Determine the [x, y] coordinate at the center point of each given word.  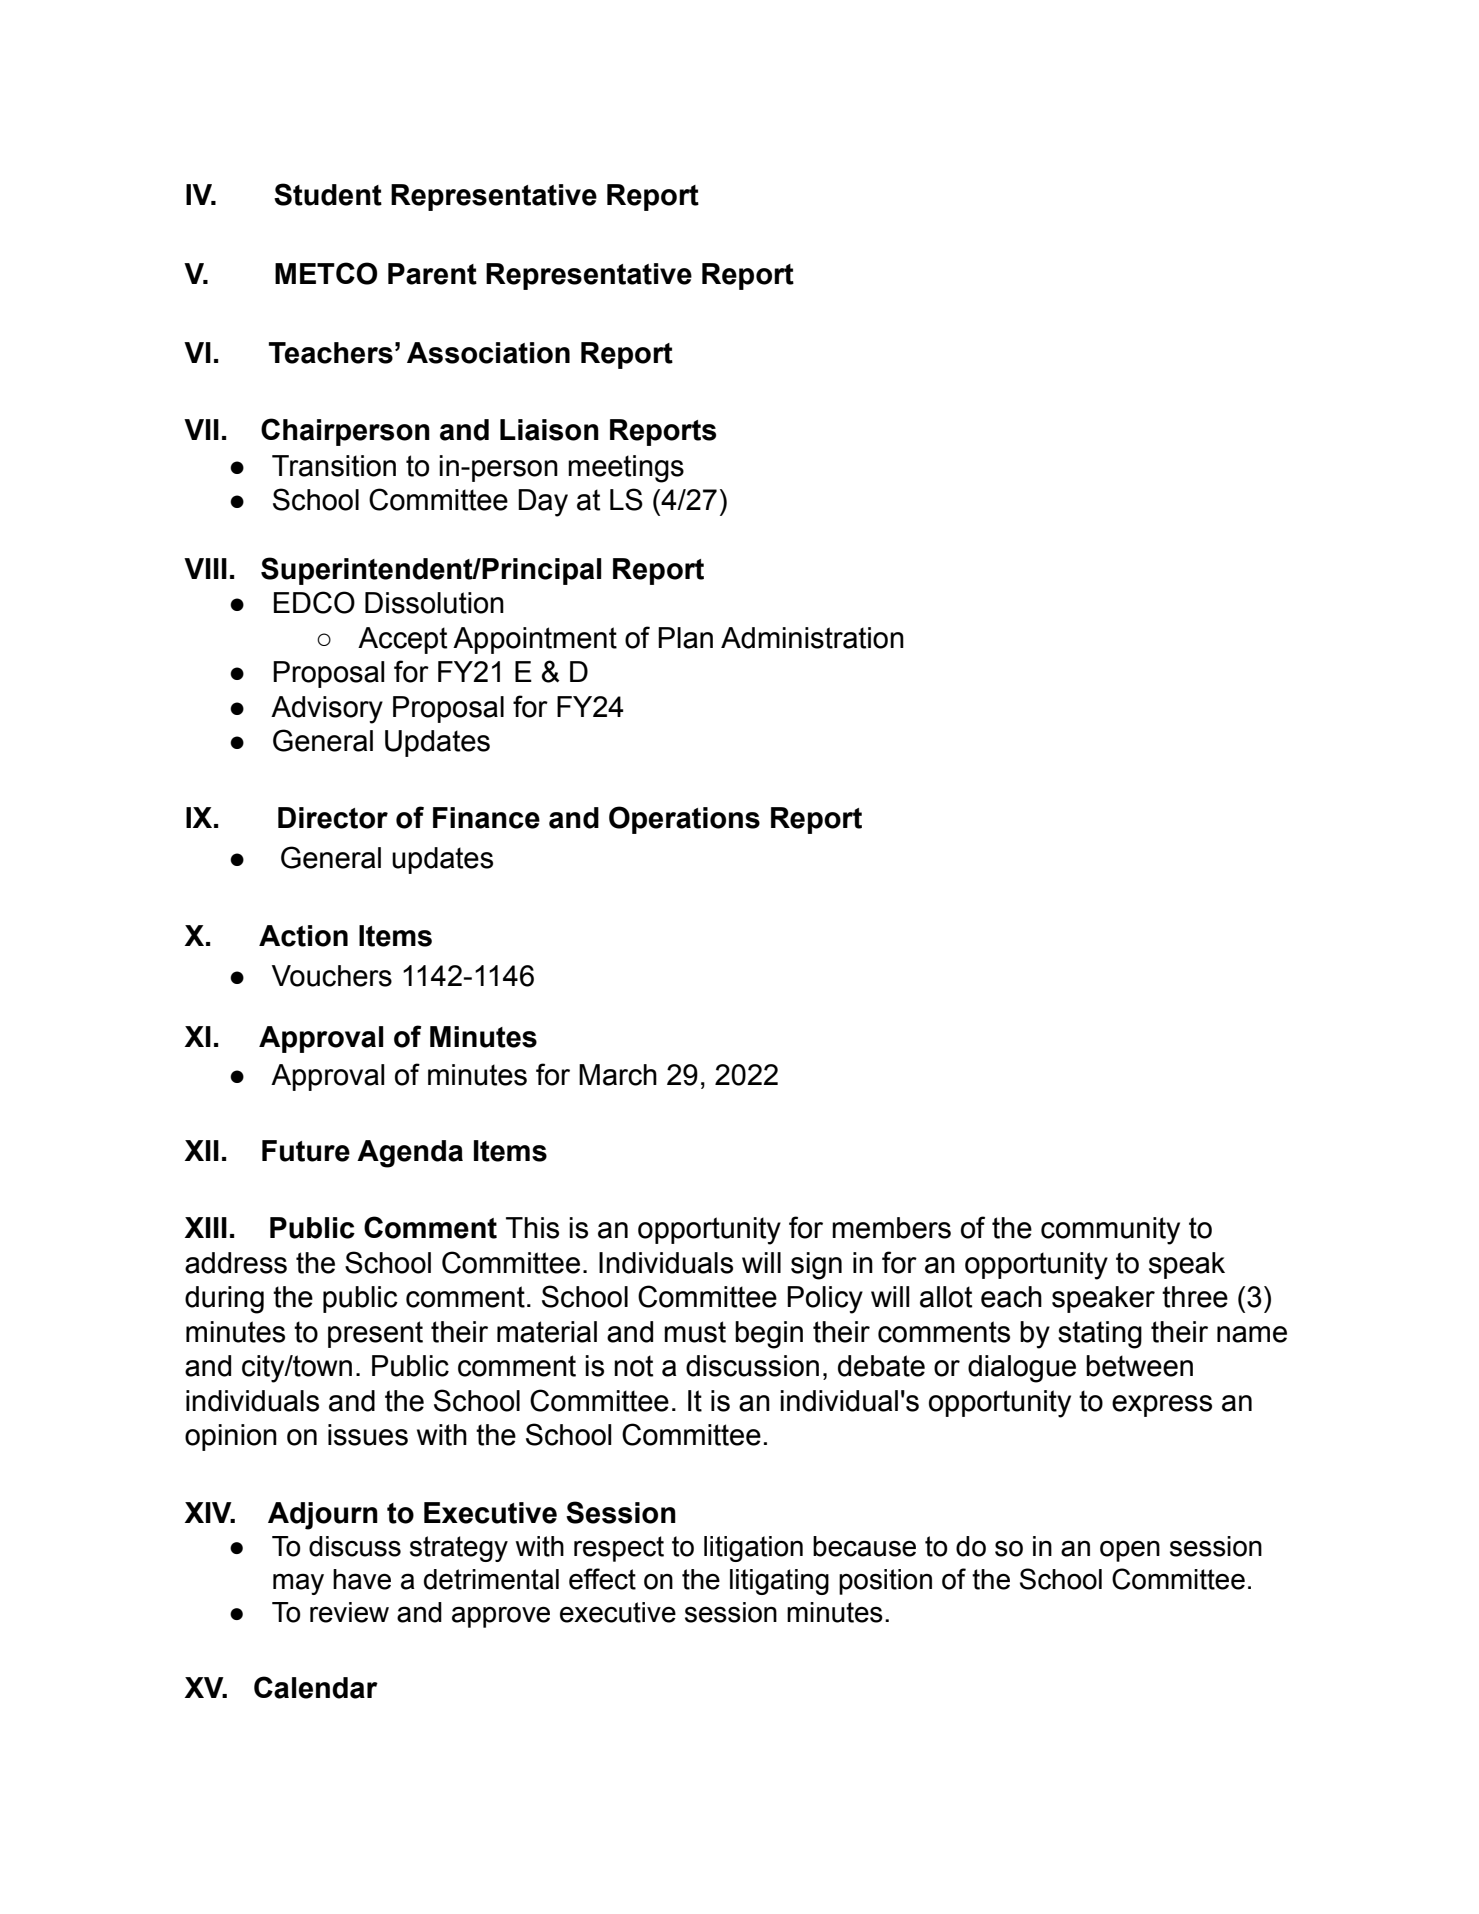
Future [306, 1151]
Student [328, 194]
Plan [685, 638]
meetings [626, 469]
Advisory [327, 710]
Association [488, 353]
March [618, 1075]
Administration [812, 638]
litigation [753, 1549]
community [1110, 1231]
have [362, 1579]
